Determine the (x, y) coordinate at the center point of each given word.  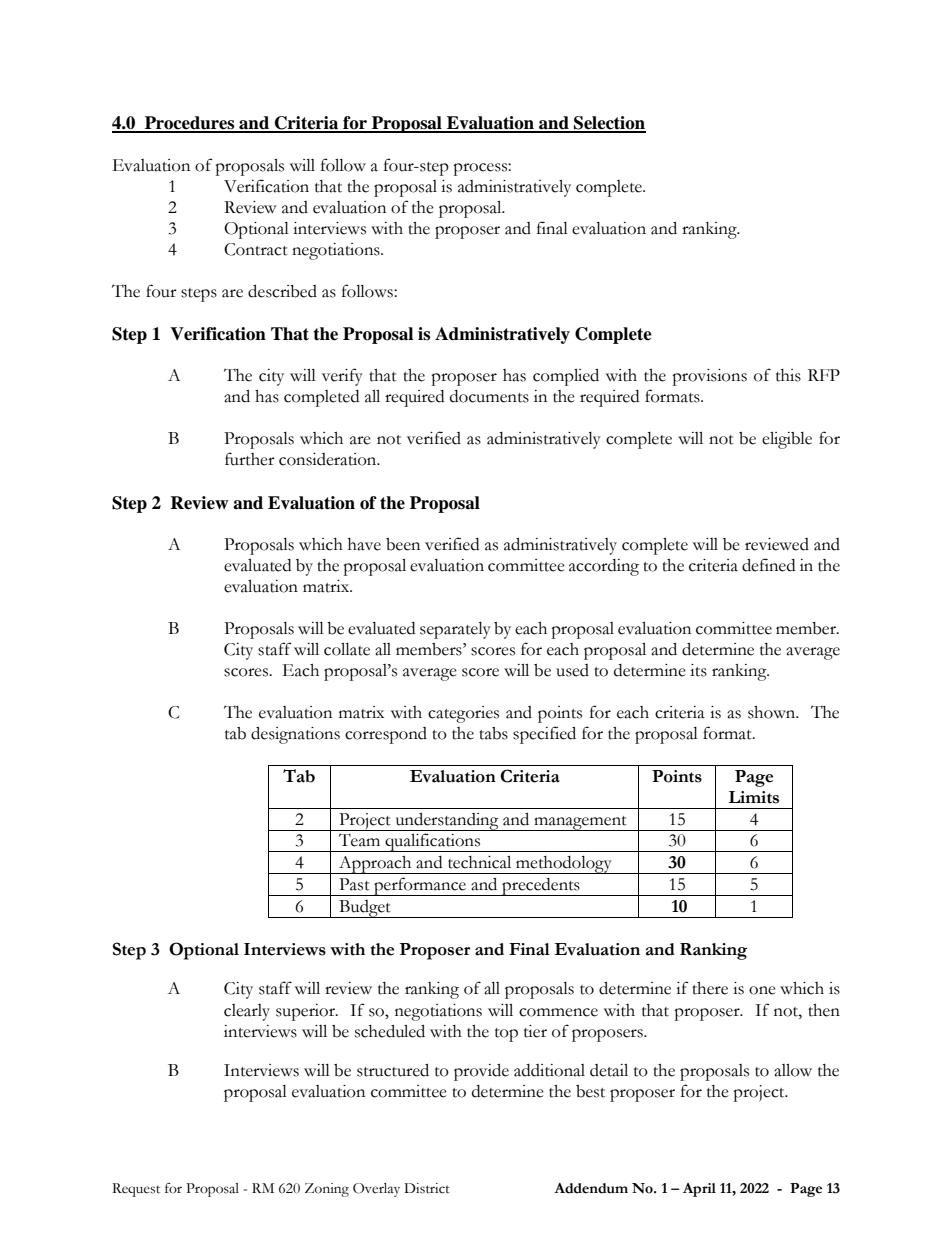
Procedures (189, 124)
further (250, 459)
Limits (753, 797)
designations (295, 735)
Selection (609, 124)
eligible (787, 440)
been (403, 544)
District (427, 1188)
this (788, 375)
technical (479, 862)
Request (136, 1190)
